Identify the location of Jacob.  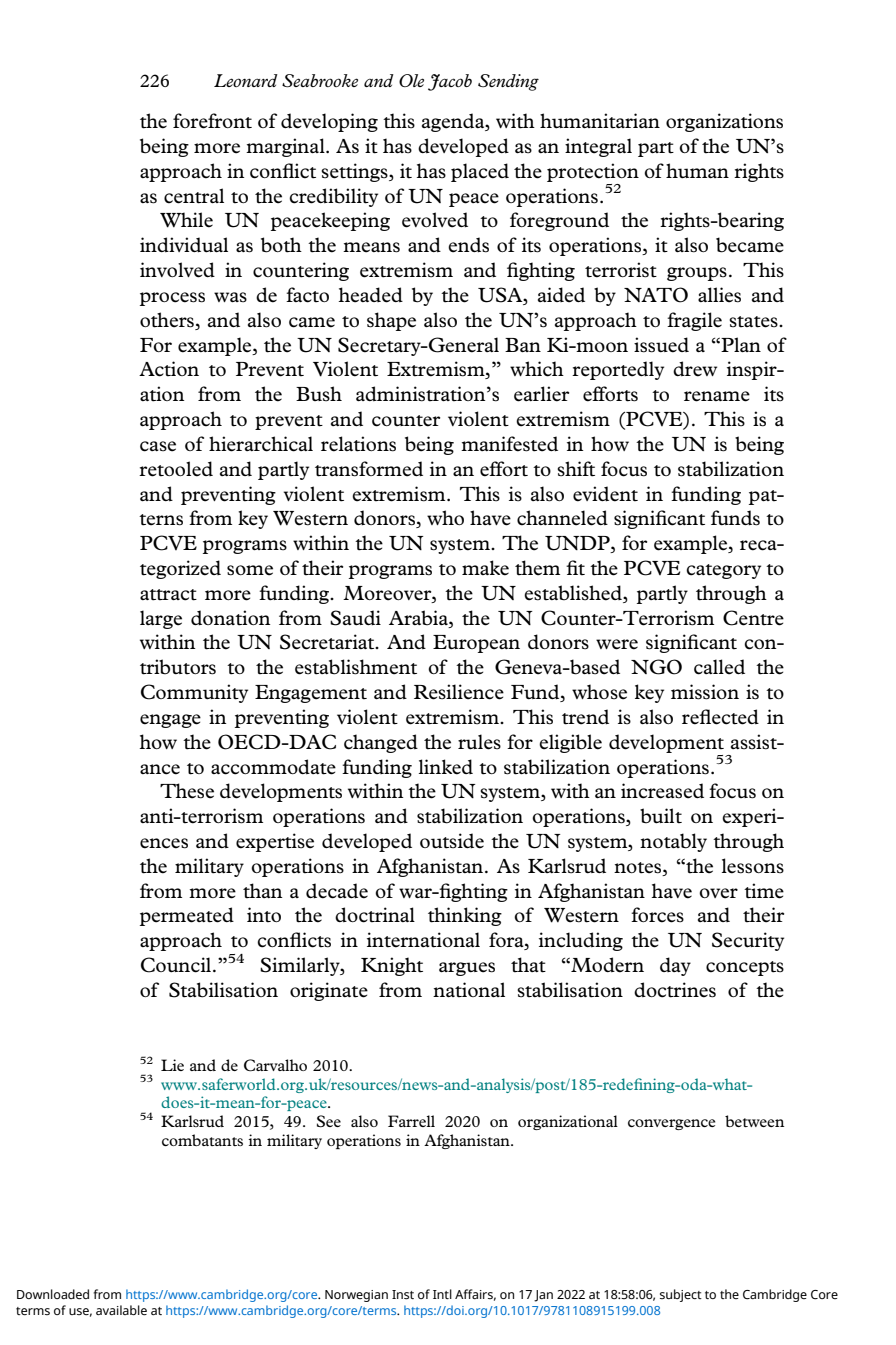
(450, 82).
